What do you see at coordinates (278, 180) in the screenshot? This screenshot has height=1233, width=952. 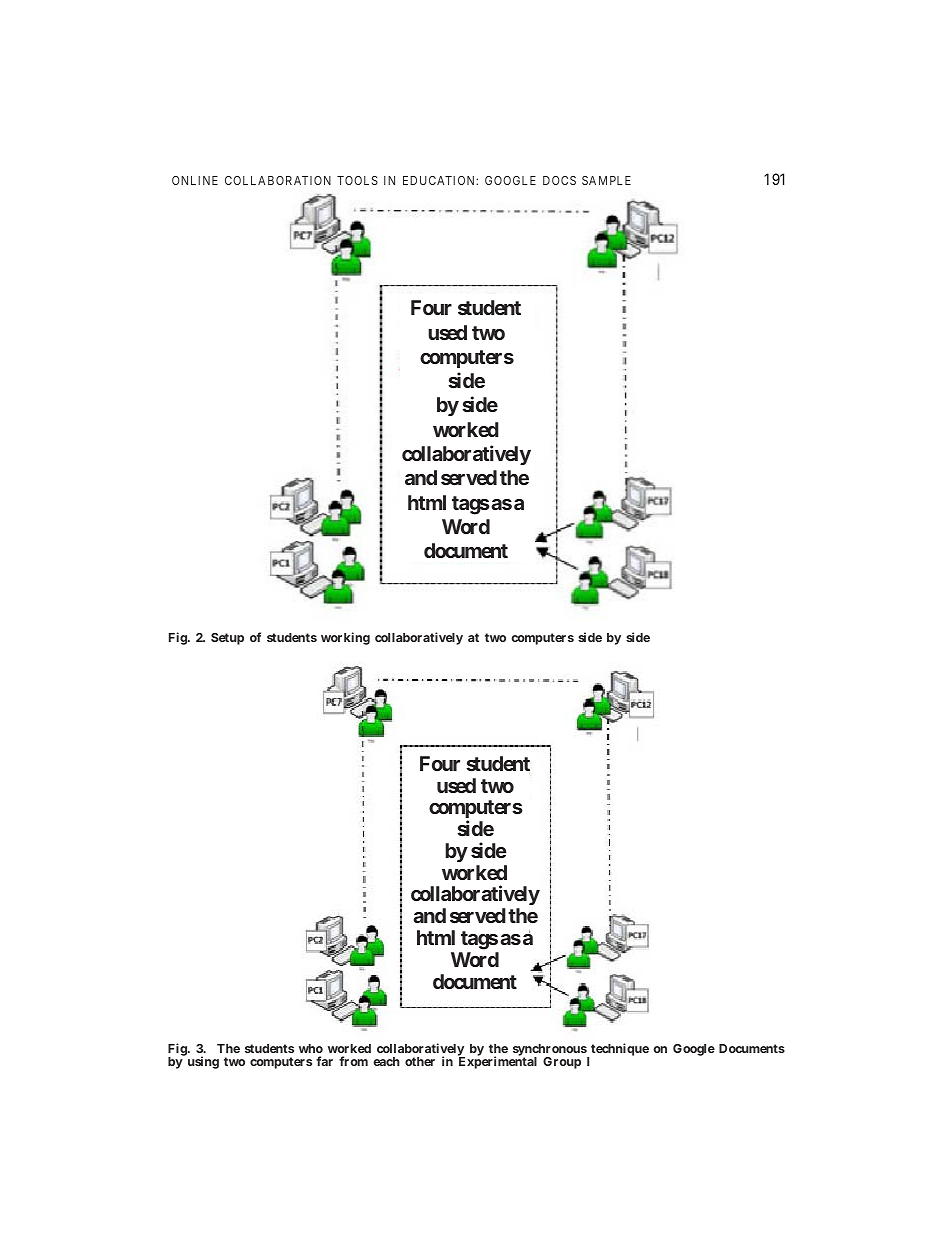 I see `COLLABORATION` at bounding box center [278, 180].
